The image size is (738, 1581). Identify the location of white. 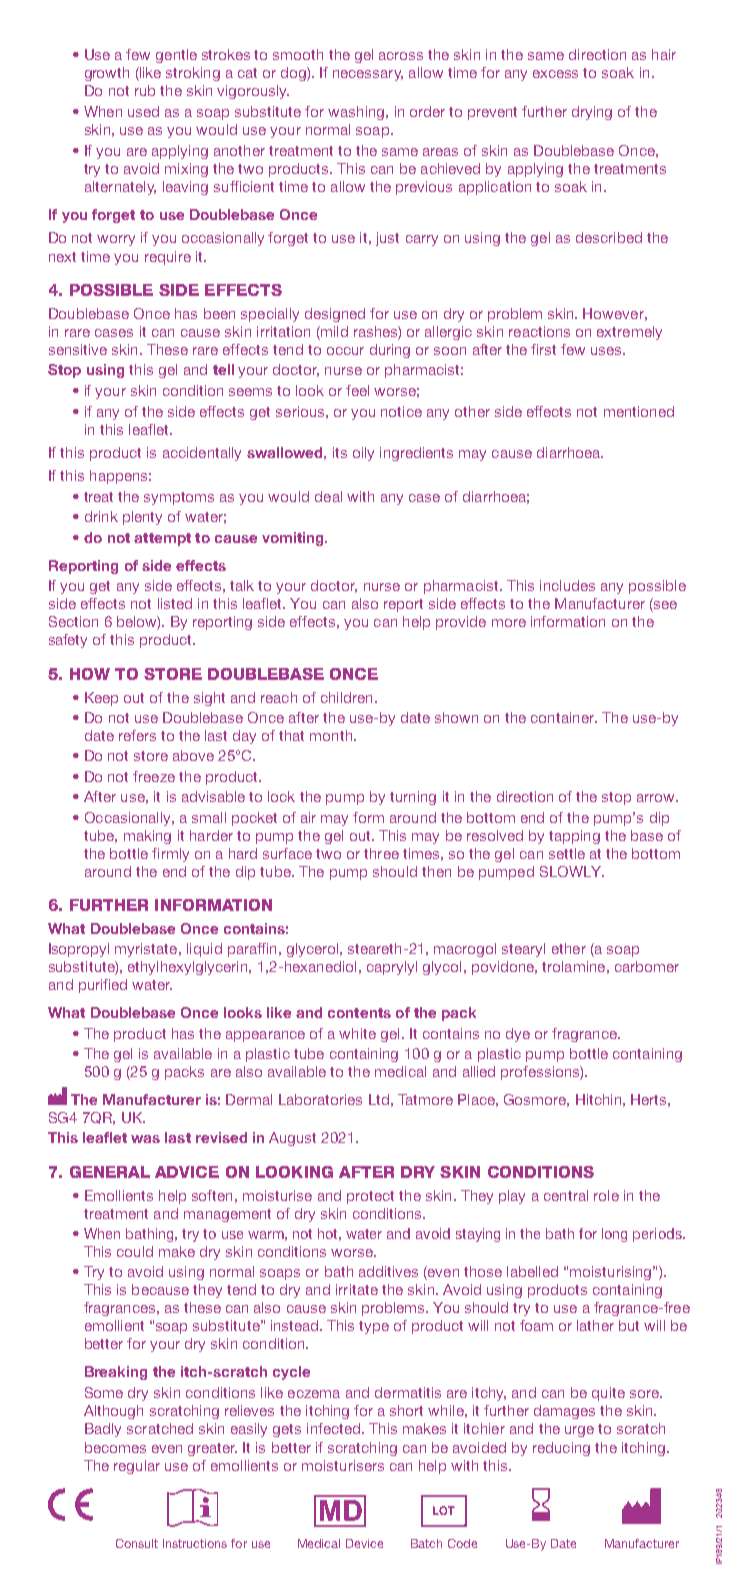
(357, 1033).
